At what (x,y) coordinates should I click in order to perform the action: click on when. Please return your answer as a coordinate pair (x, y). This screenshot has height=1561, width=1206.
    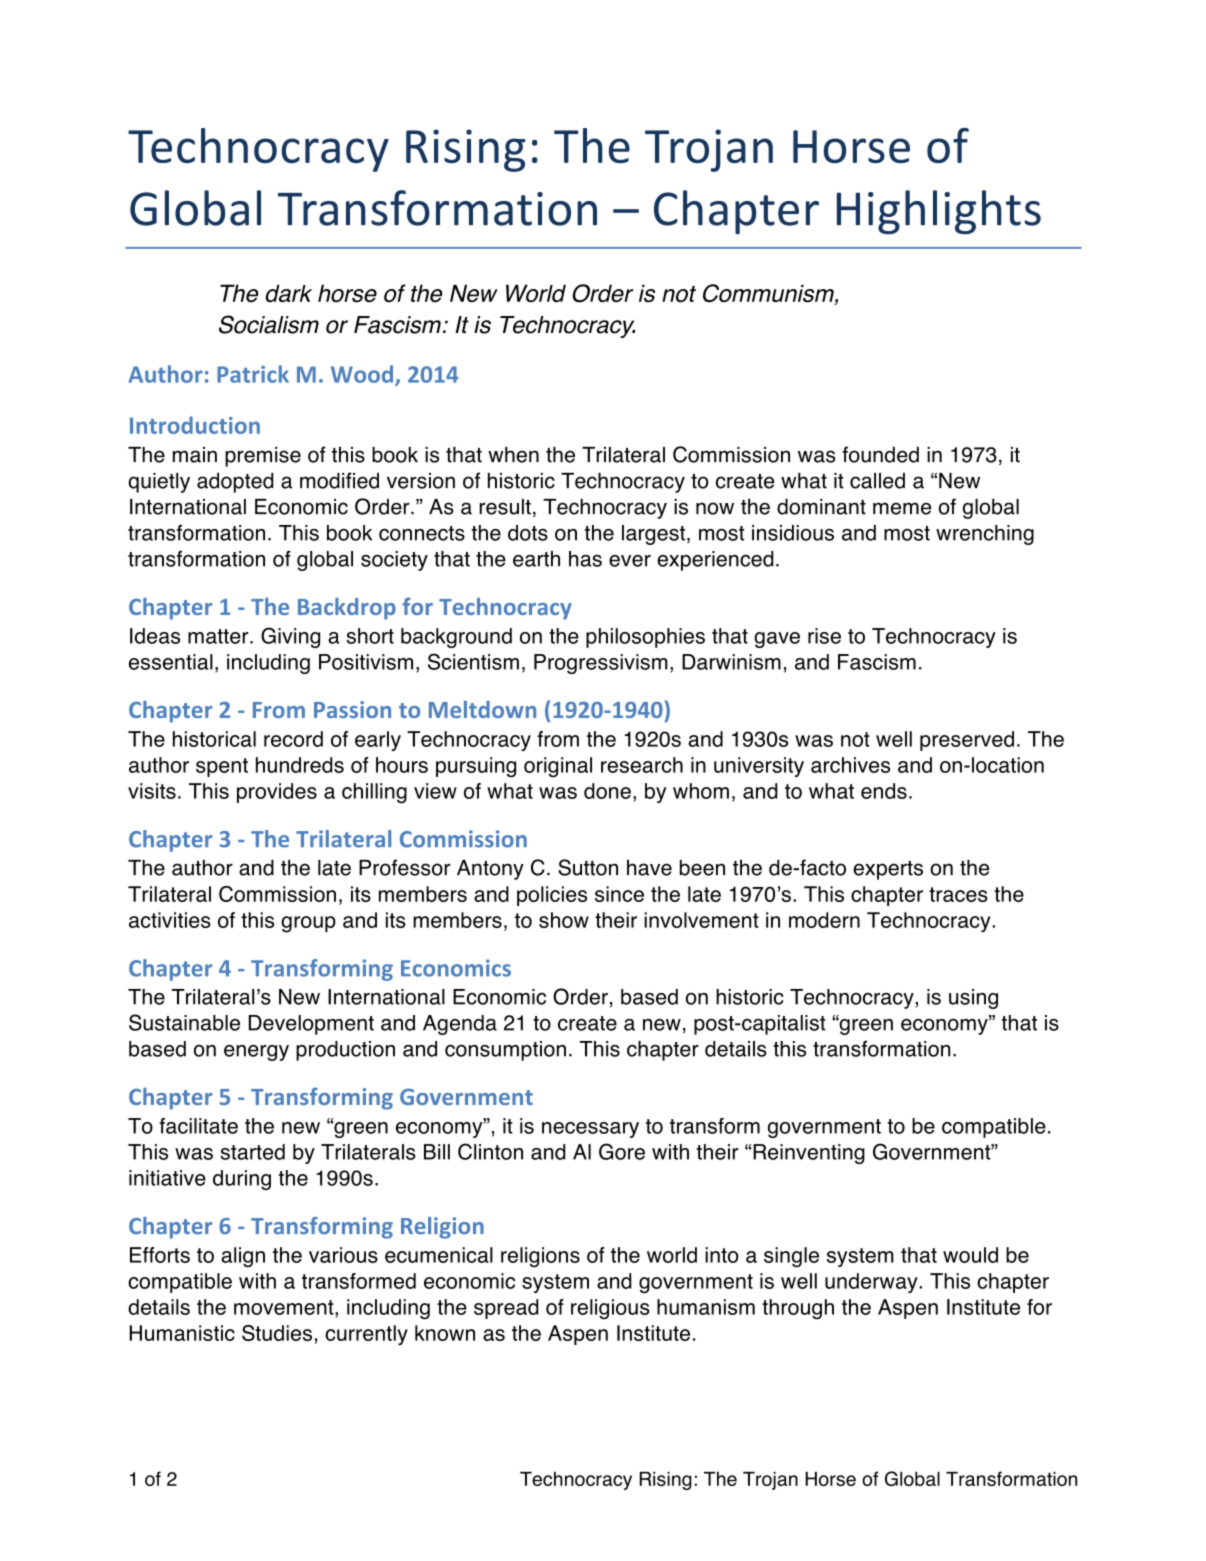
    Looking at the image, I should click on (513, 454).
